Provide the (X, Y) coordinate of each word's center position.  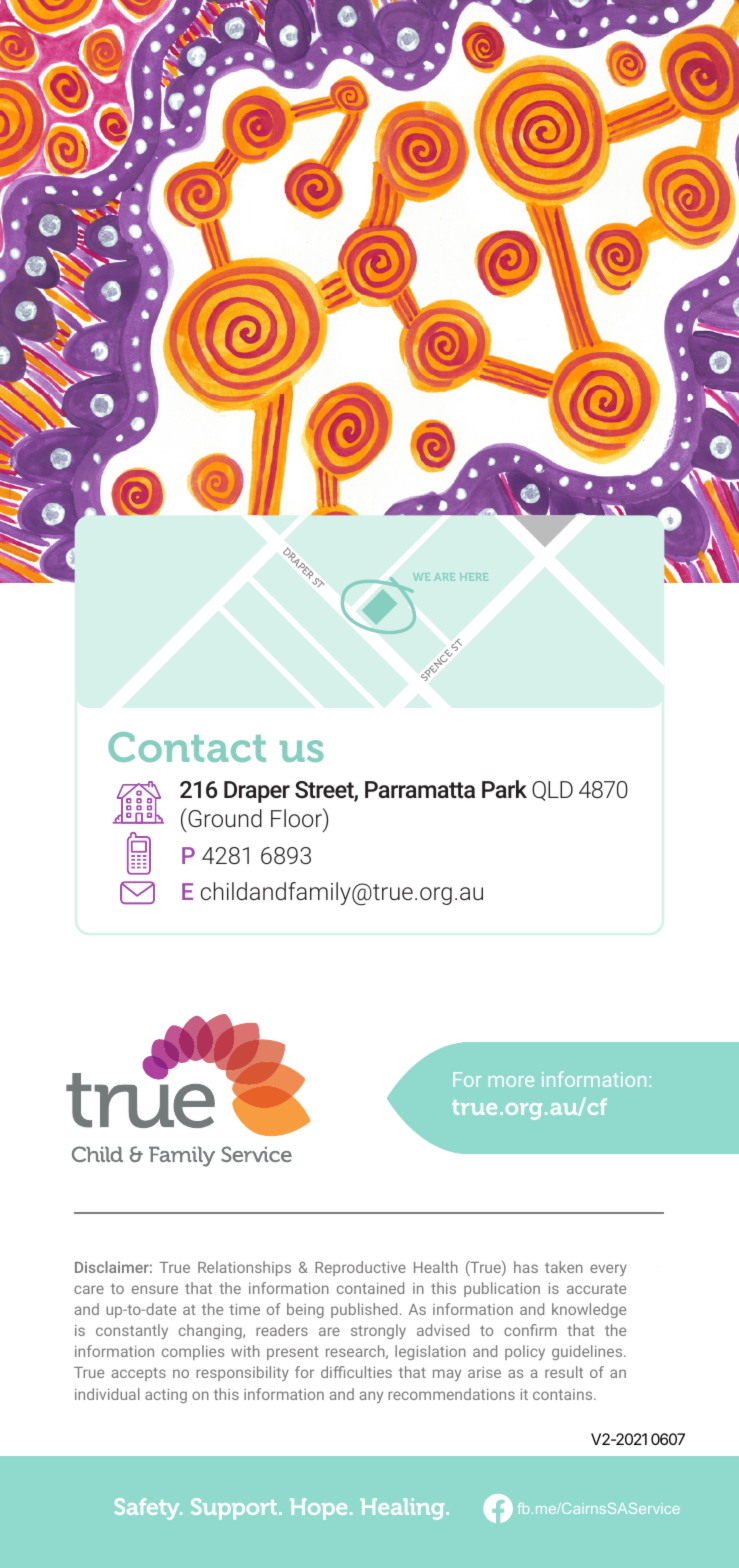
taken (564, 1267)
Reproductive (360, 1268)
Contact (187, 747)
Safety (148, 1509)
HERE (474, 577)
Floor (297, 819)
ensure (155, 1289)
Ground (224, 817)
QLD (552, 791)
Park (504, 789)
